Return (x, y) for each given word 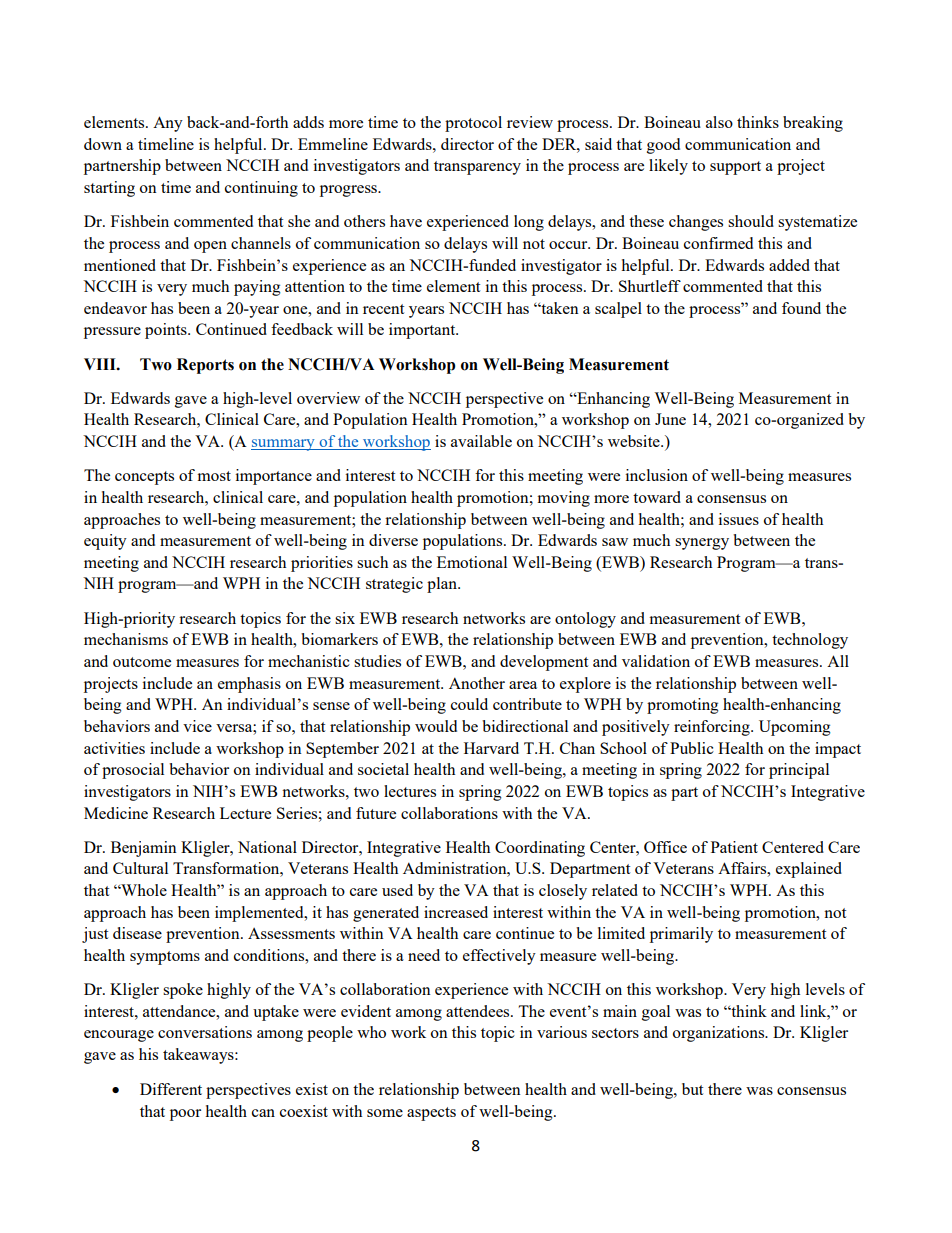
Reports (205, 366)
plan (443, 585)
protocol (473, 124)
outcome (142, 662)
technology (810, 641)
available (481, 441)
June (670, 419)
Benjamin (144, 849)
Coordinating (540, 849)
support (735, 168)
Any (168, 124)
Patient (734, 847)
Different (171, 1089)
